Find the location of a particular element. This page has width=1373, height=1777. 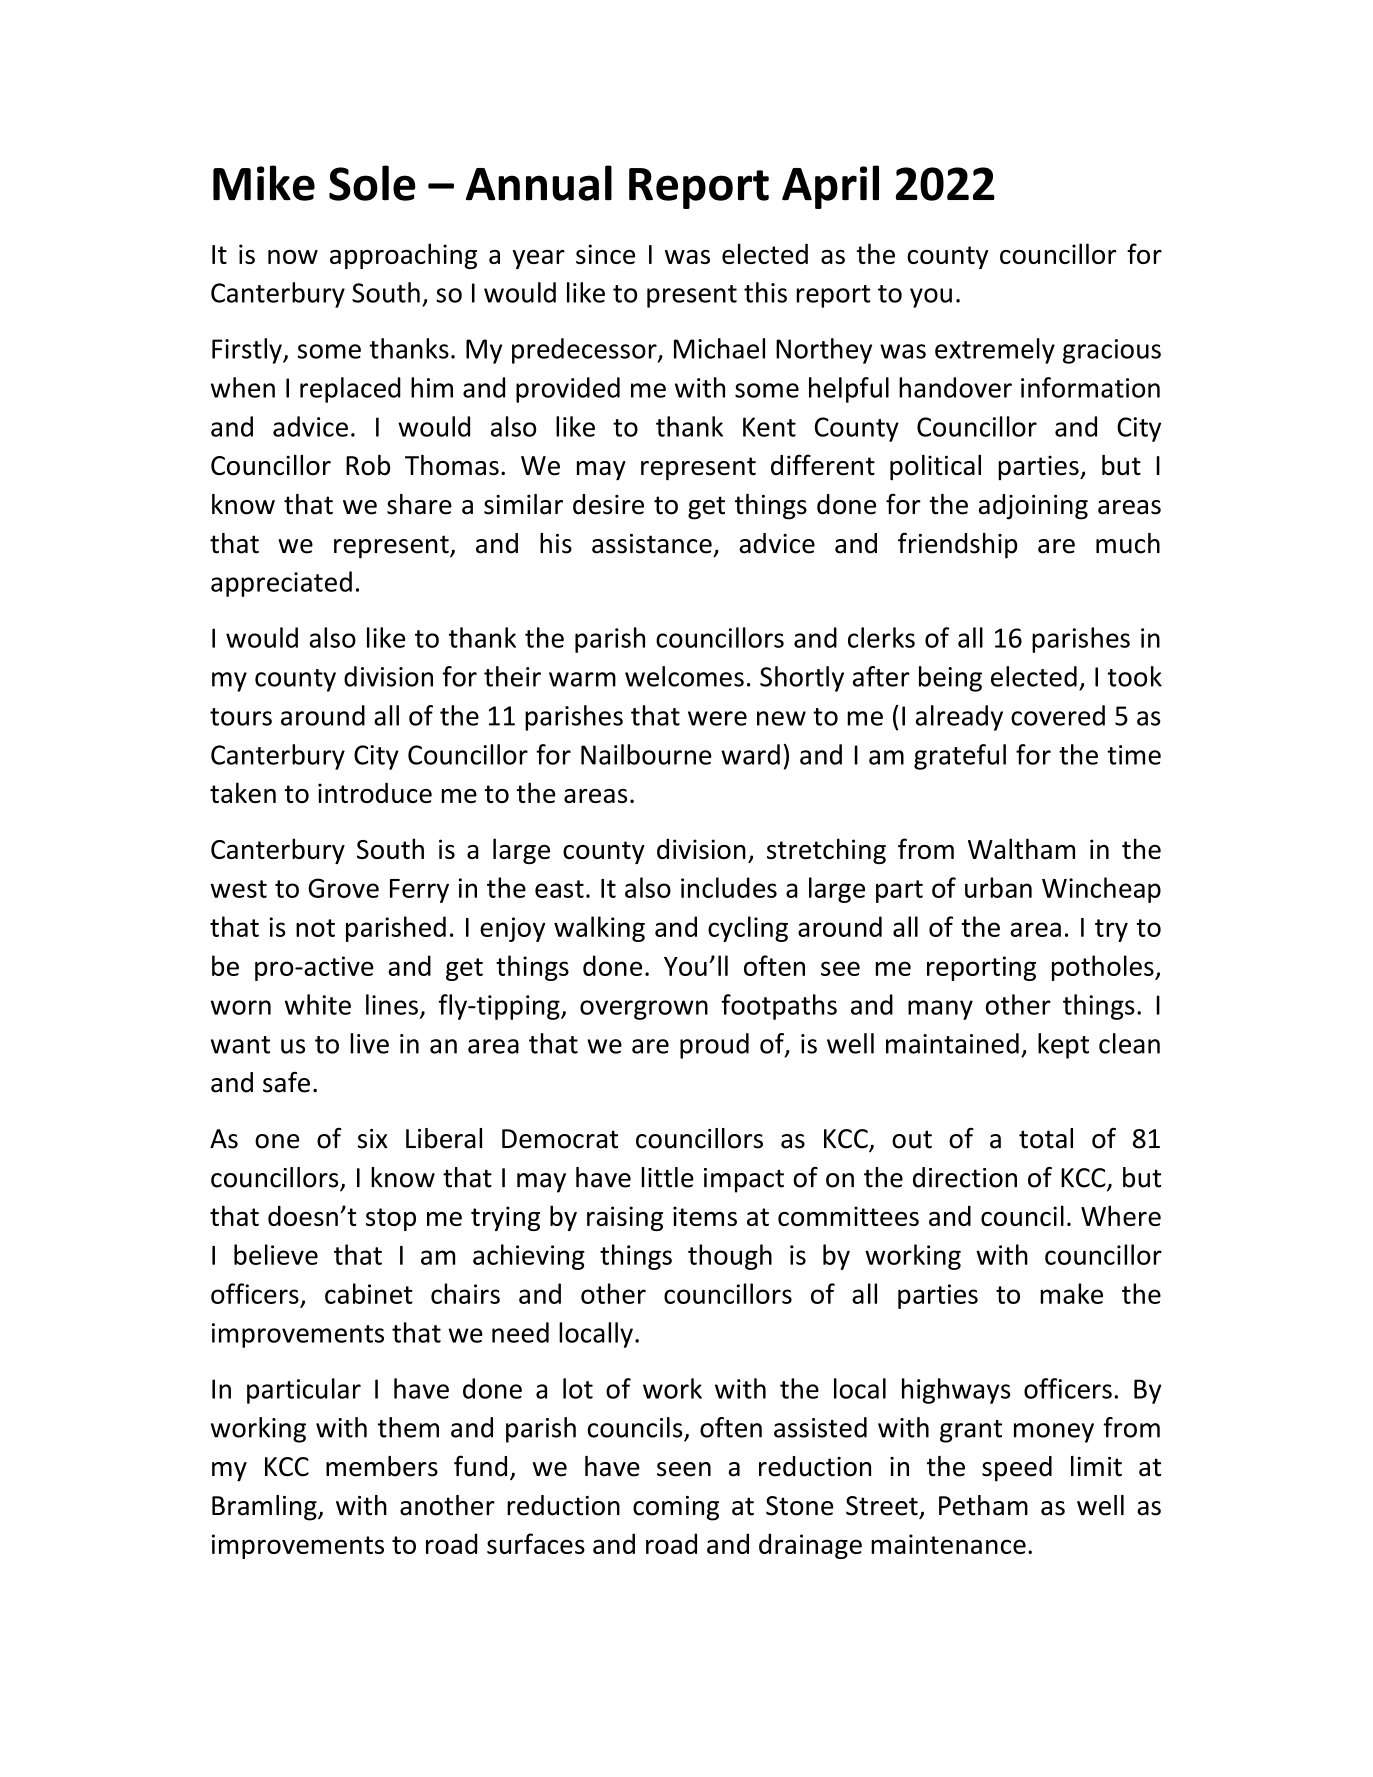

includes is located at coordinates (729, 887).
